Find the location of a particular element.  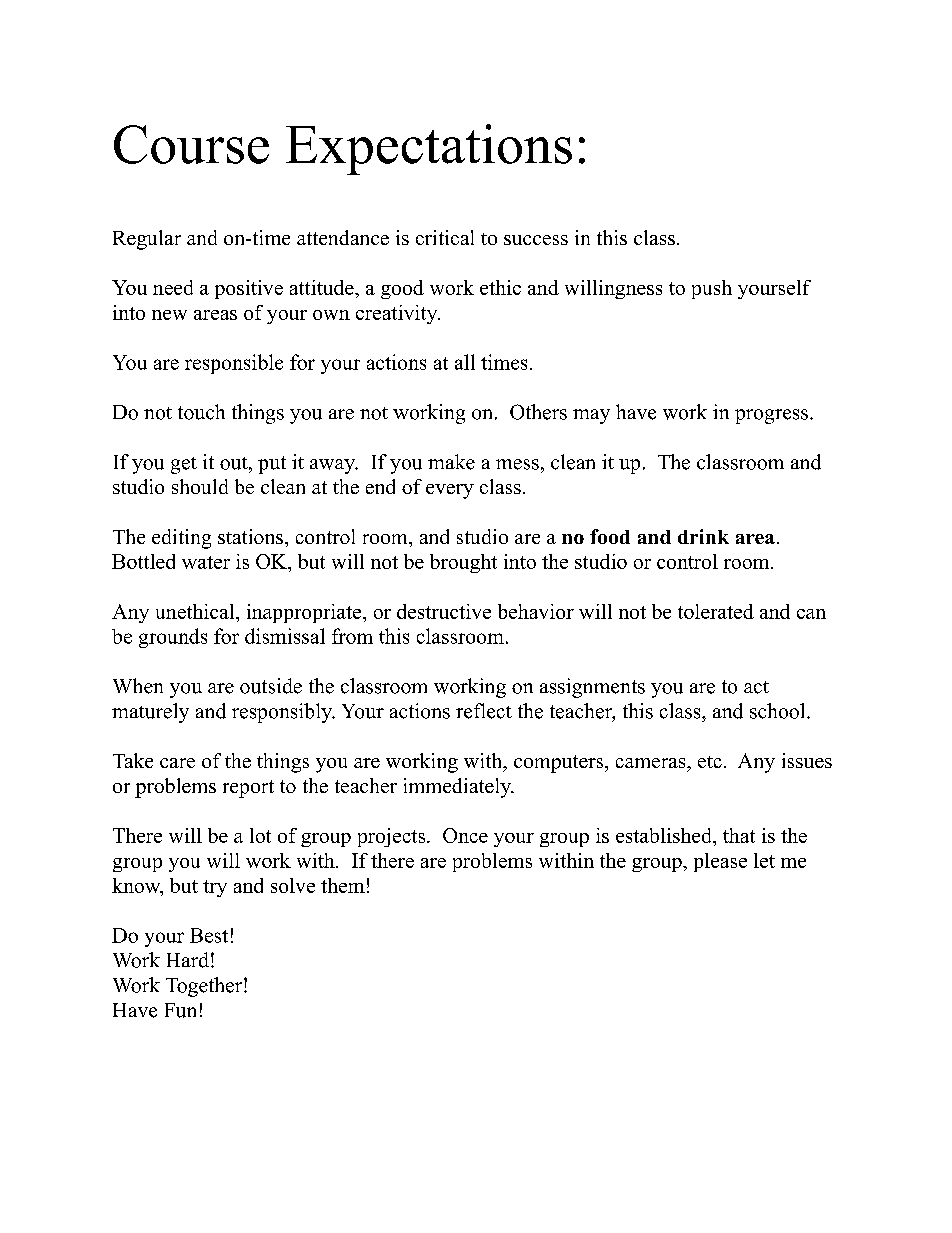

Expectations is located at coordinates (429, 149).
